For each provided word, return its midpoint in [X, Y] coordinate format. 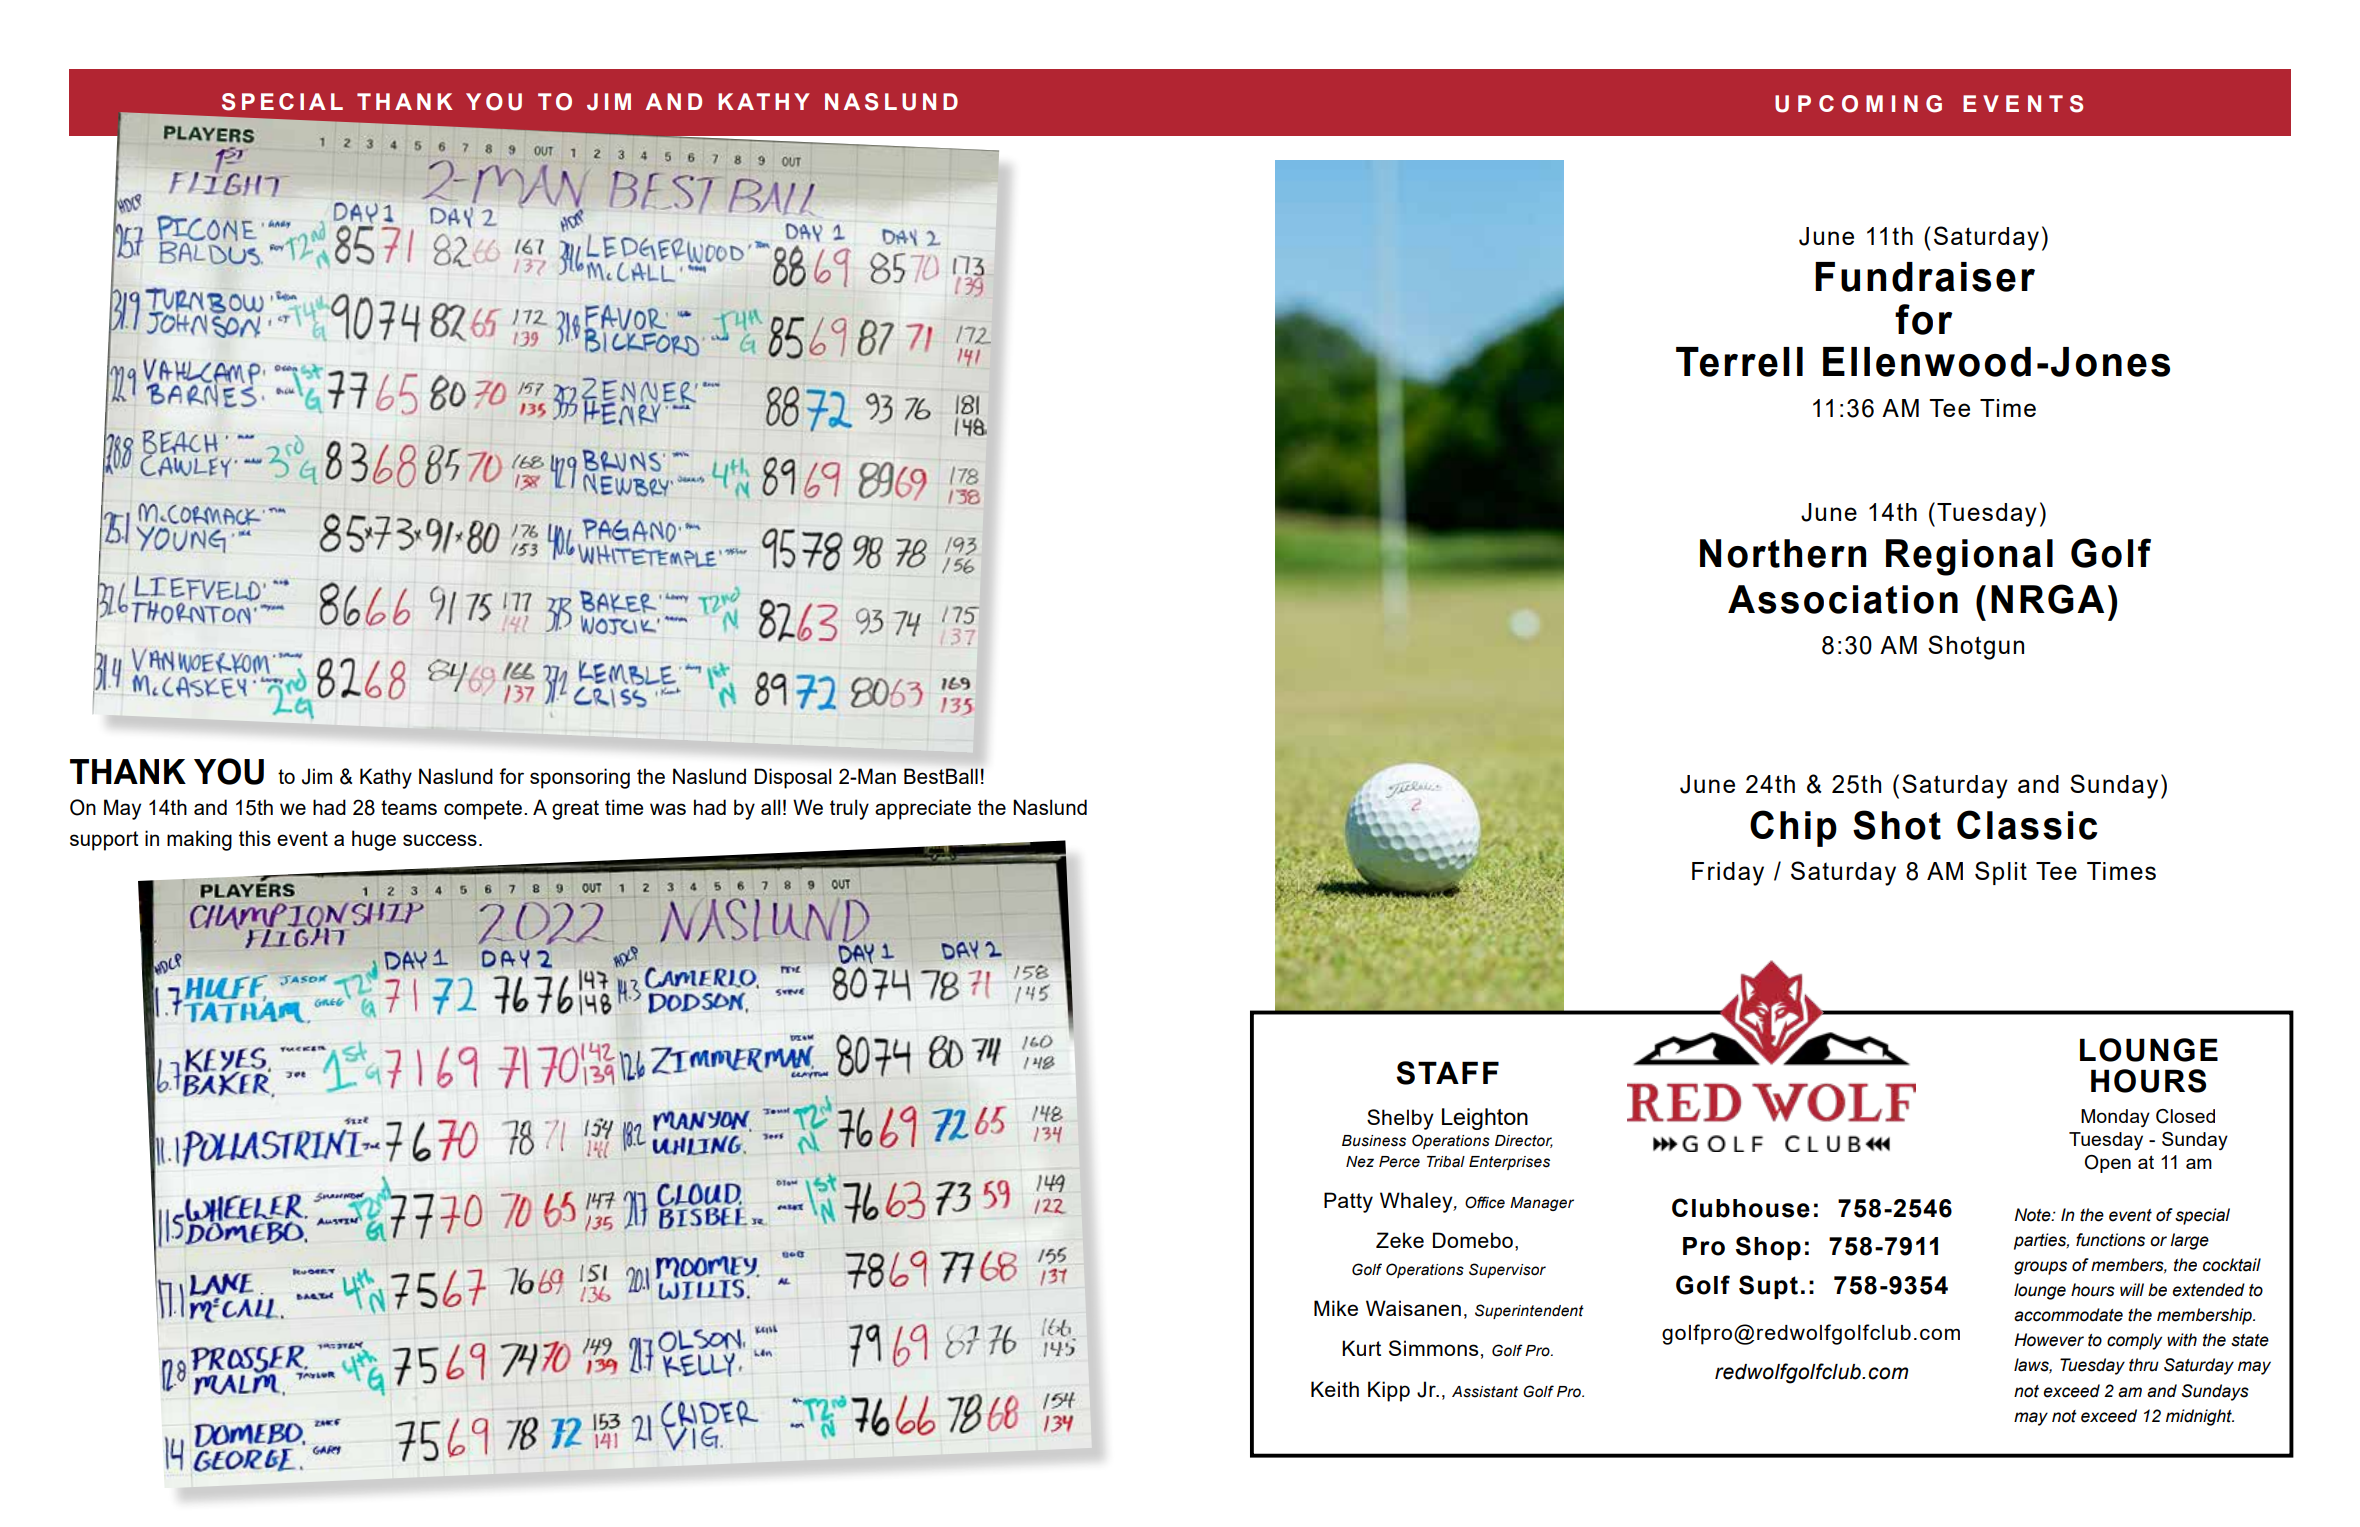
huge [374, 840]
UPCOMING [1858, 104]
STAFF [1447, 1073]
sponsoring [580, 778]
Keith [1335, 1389]
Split [2001, 873]
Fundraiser [1925, 277]
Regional [1969, 557]
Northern [1783, 553]
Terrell [1739, 362]
